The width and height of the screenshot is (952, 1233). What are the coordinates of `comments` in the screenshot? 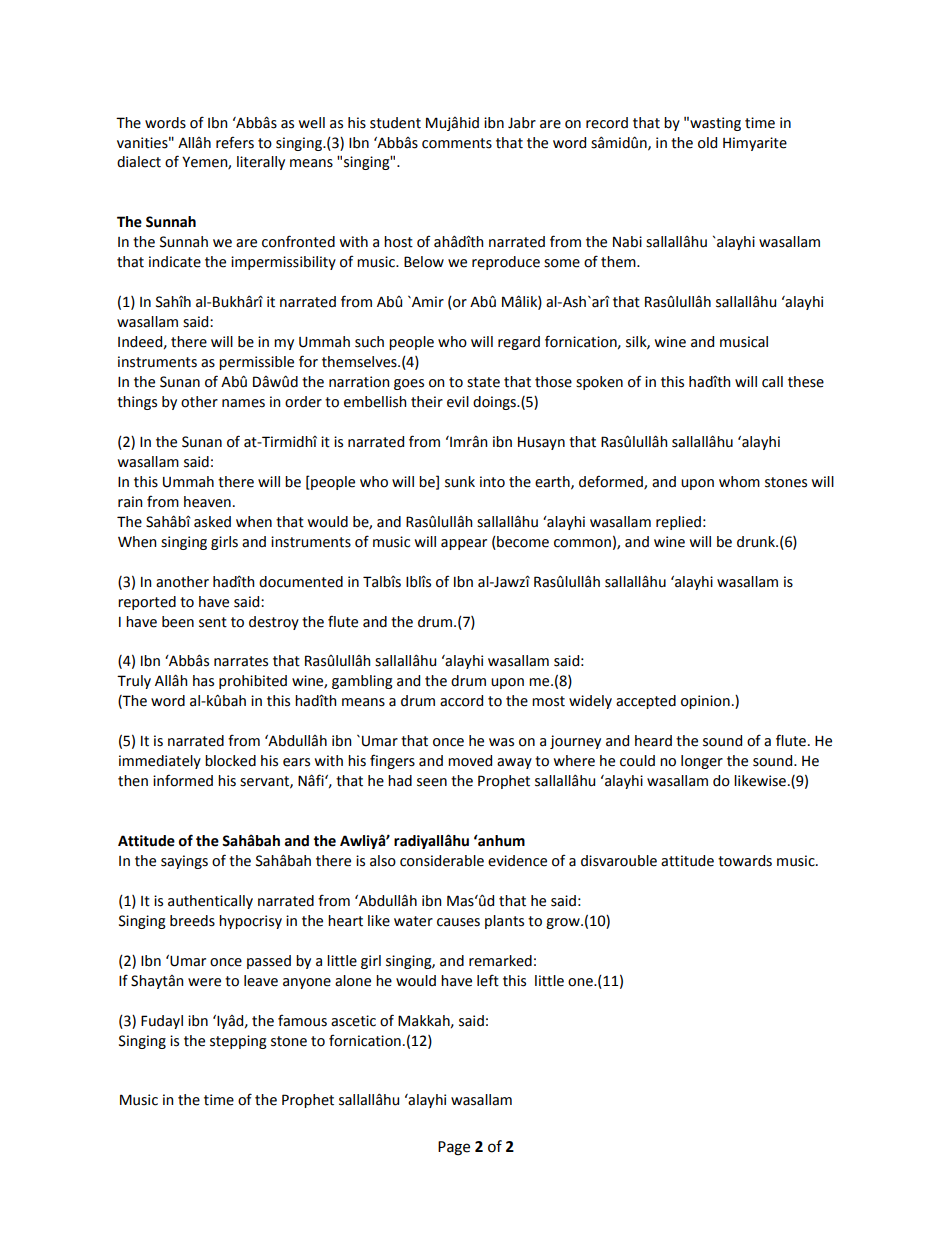 It's located at (457, 143).
